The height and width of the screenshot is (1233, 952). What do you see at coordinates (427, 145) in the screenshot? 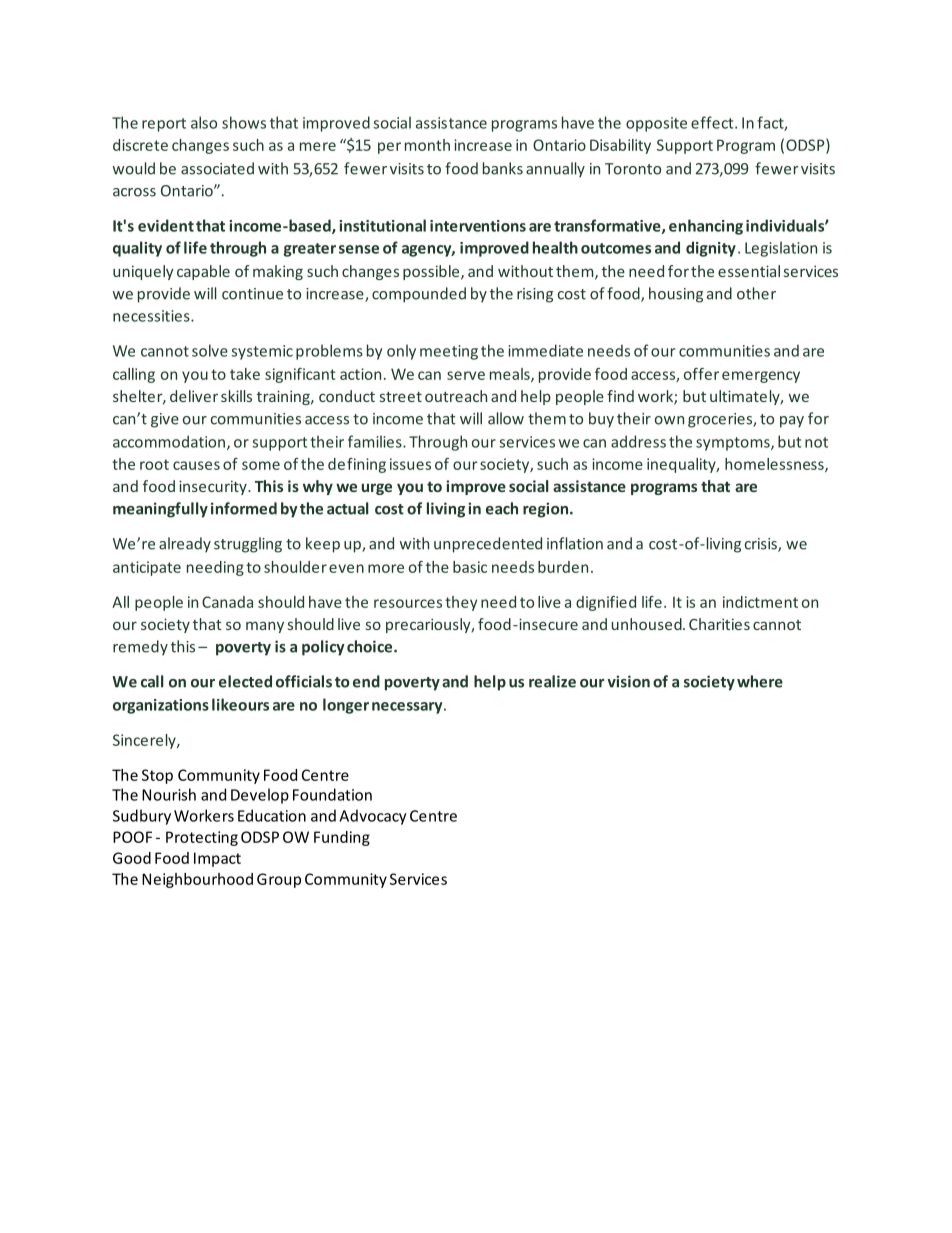
I see `month` at bounding box center [427, 145].
